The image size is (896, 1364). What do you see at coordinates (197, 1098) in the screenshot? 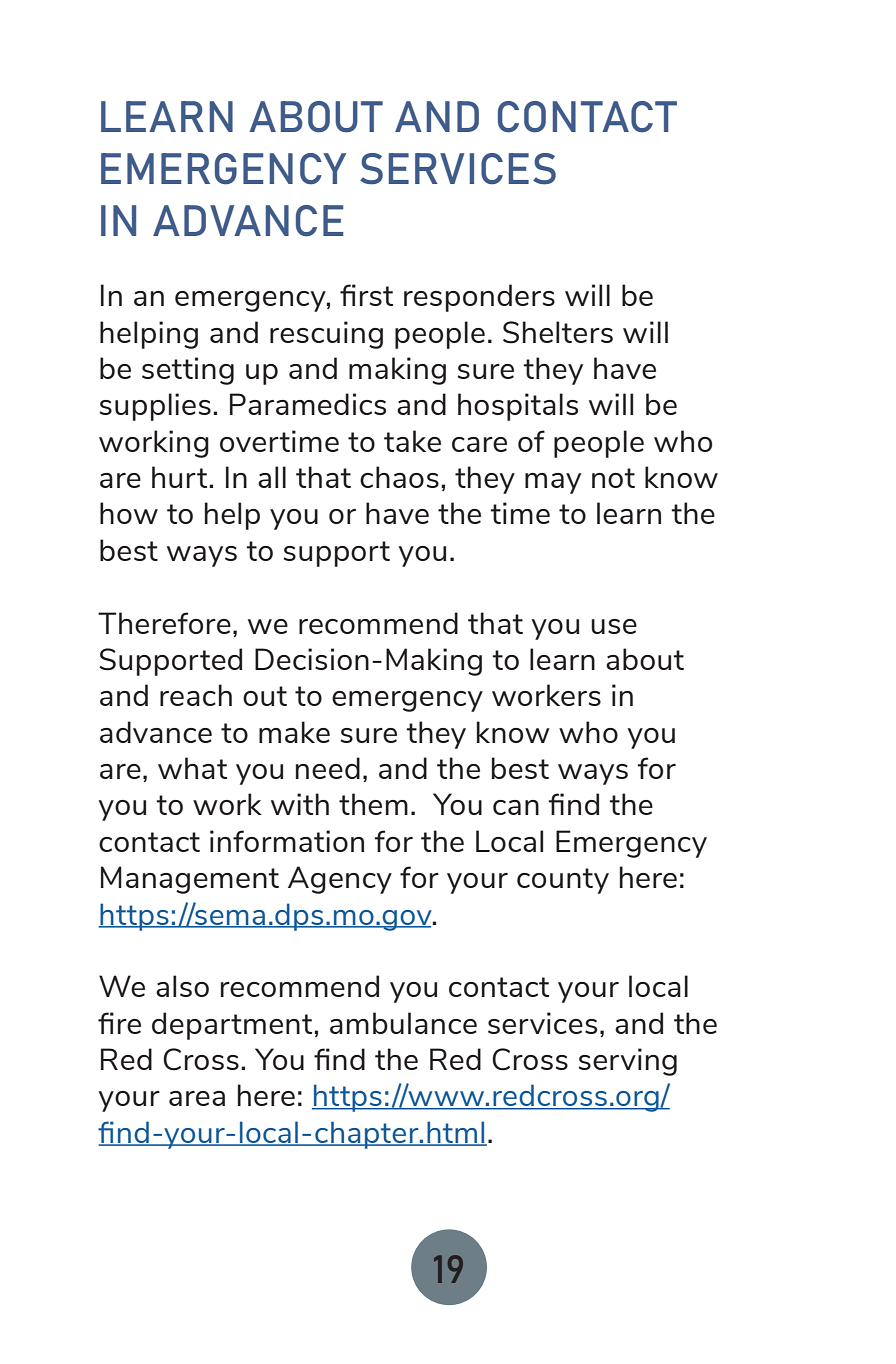
I see `area` at bounding box center [197, 1098].
